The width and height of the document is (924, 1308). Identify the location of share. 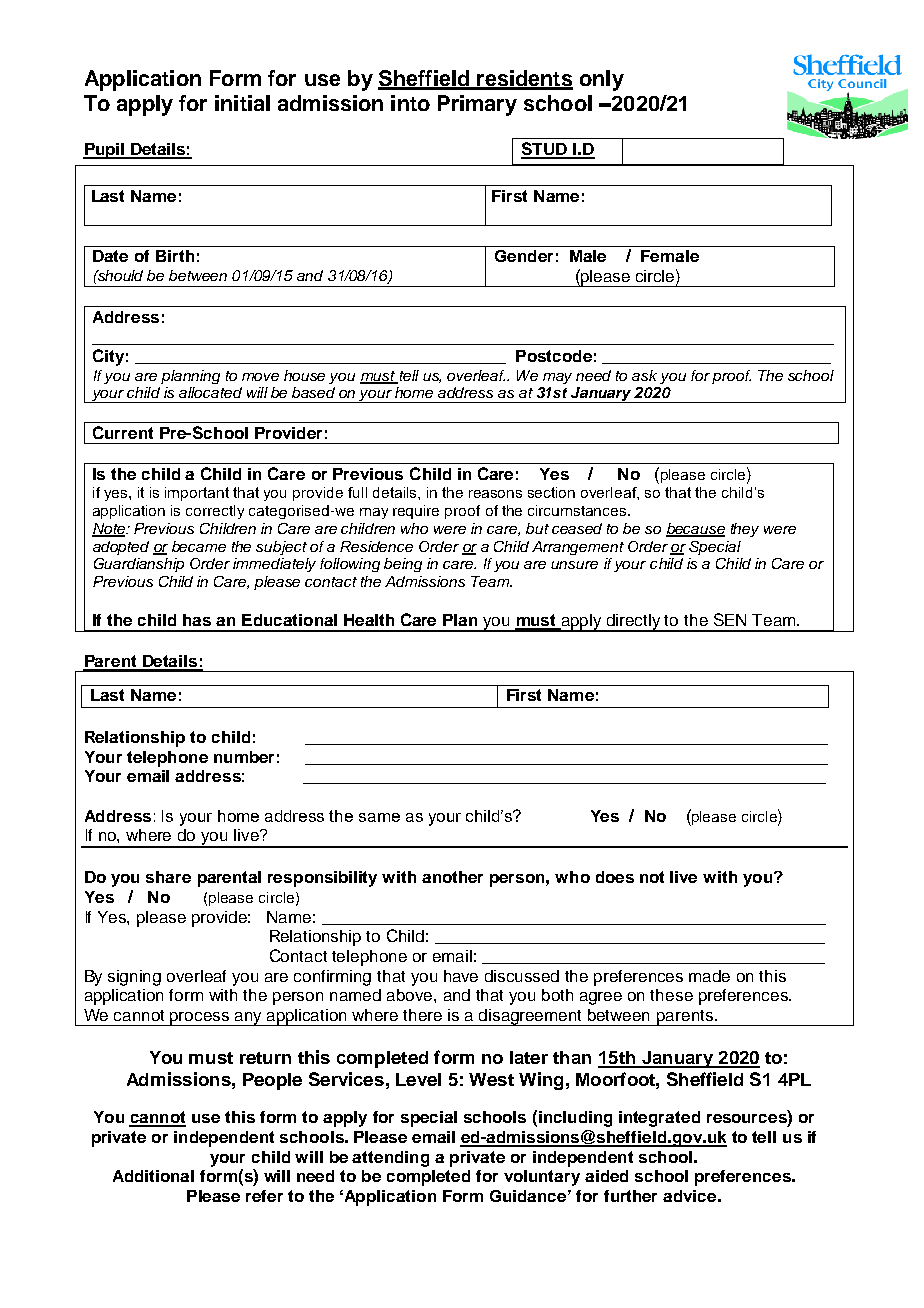
(168, 877).
